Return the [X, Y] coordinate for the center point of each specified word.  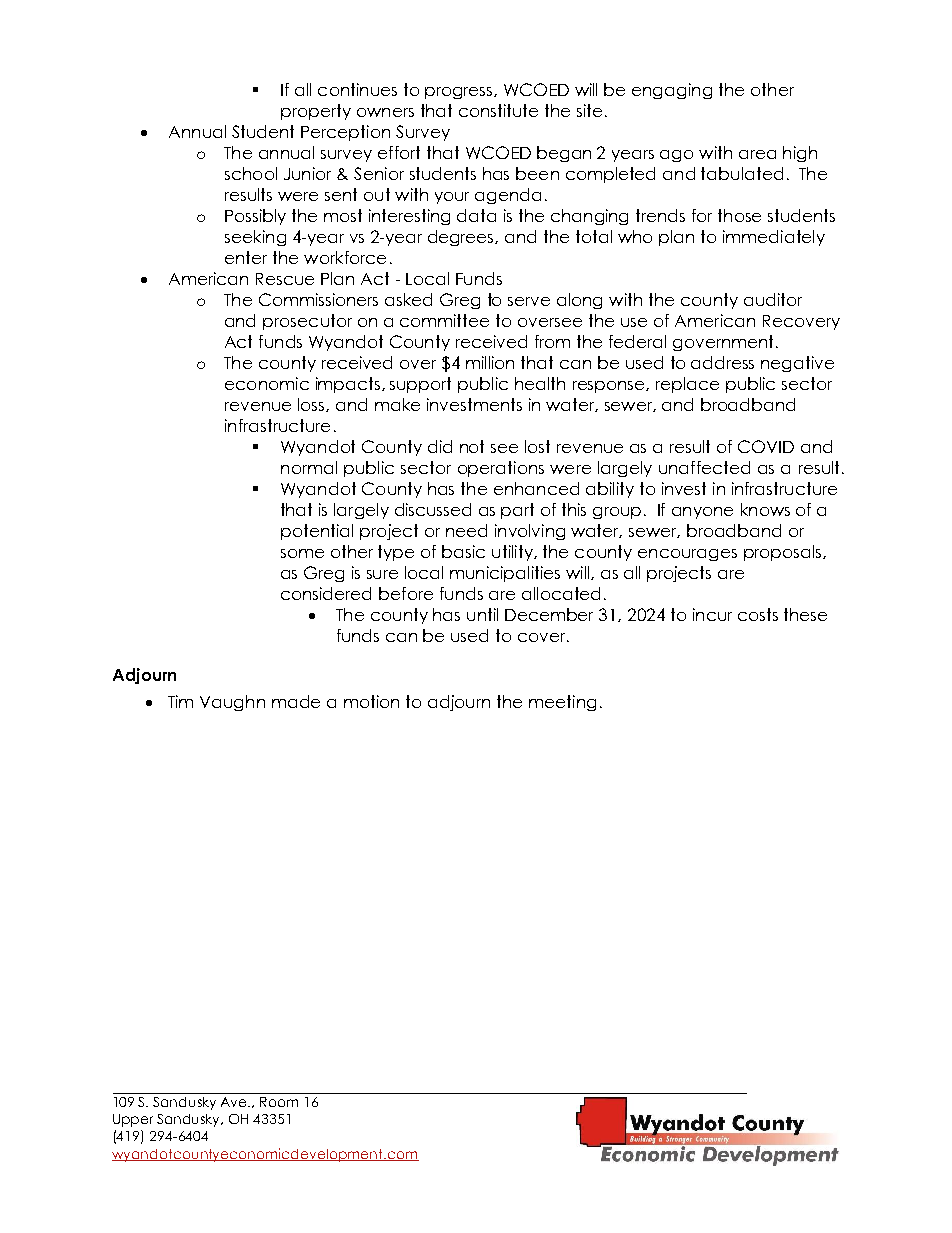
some [302, 553]
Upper [133, 1120]
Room [279, 1102]
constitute [498, 110]
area [757, 154]
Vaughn [232, 703]
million [490, 362]
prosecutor [307, 322]
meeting [562, 703]
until [482, 614]
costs [758, 614]
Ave [235, 1102]
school [251, 173]
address [722, 362]
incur [712, 614]
